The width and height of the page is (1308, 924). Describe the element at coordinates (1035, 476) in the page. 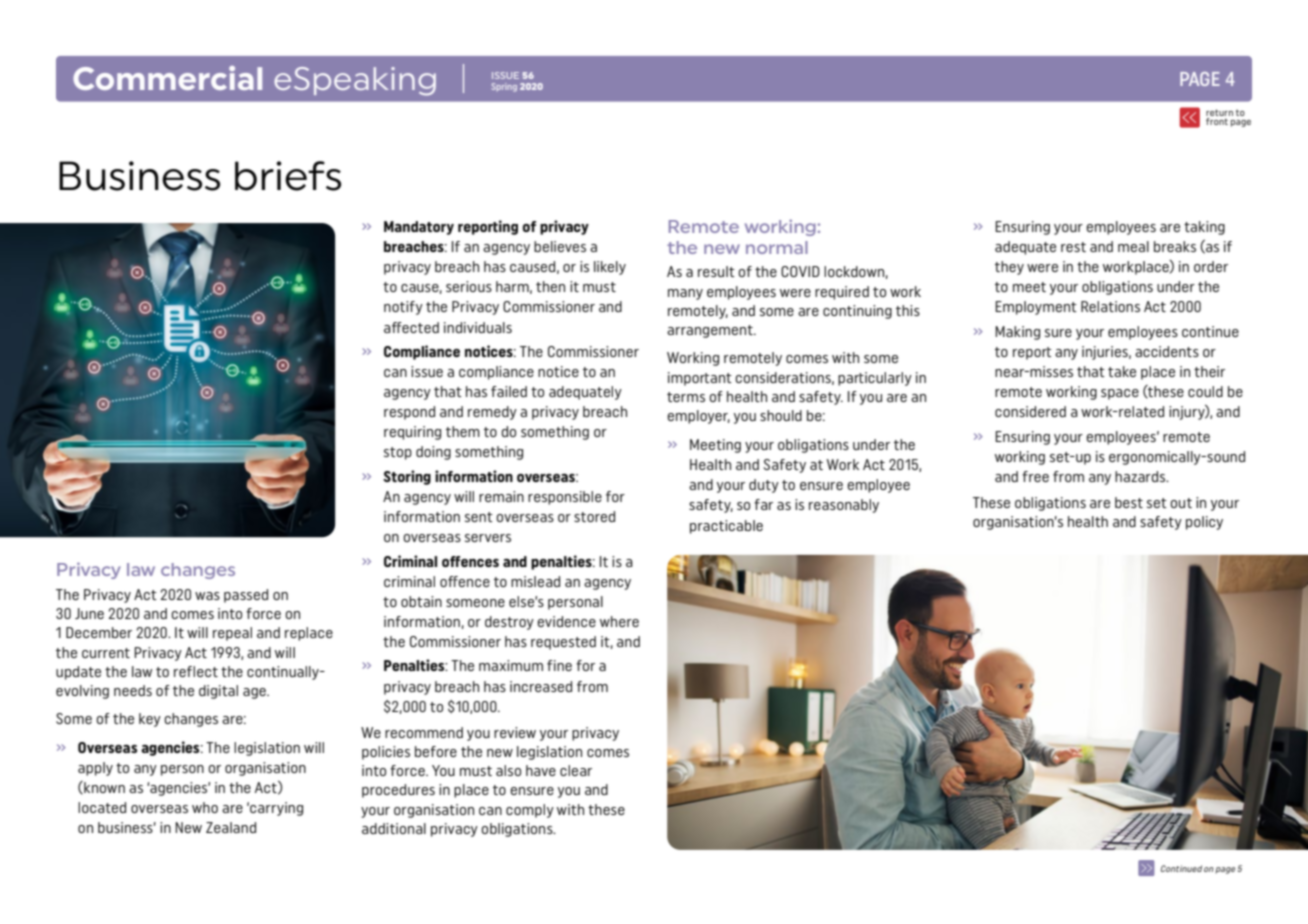

I see `free` at that location.
